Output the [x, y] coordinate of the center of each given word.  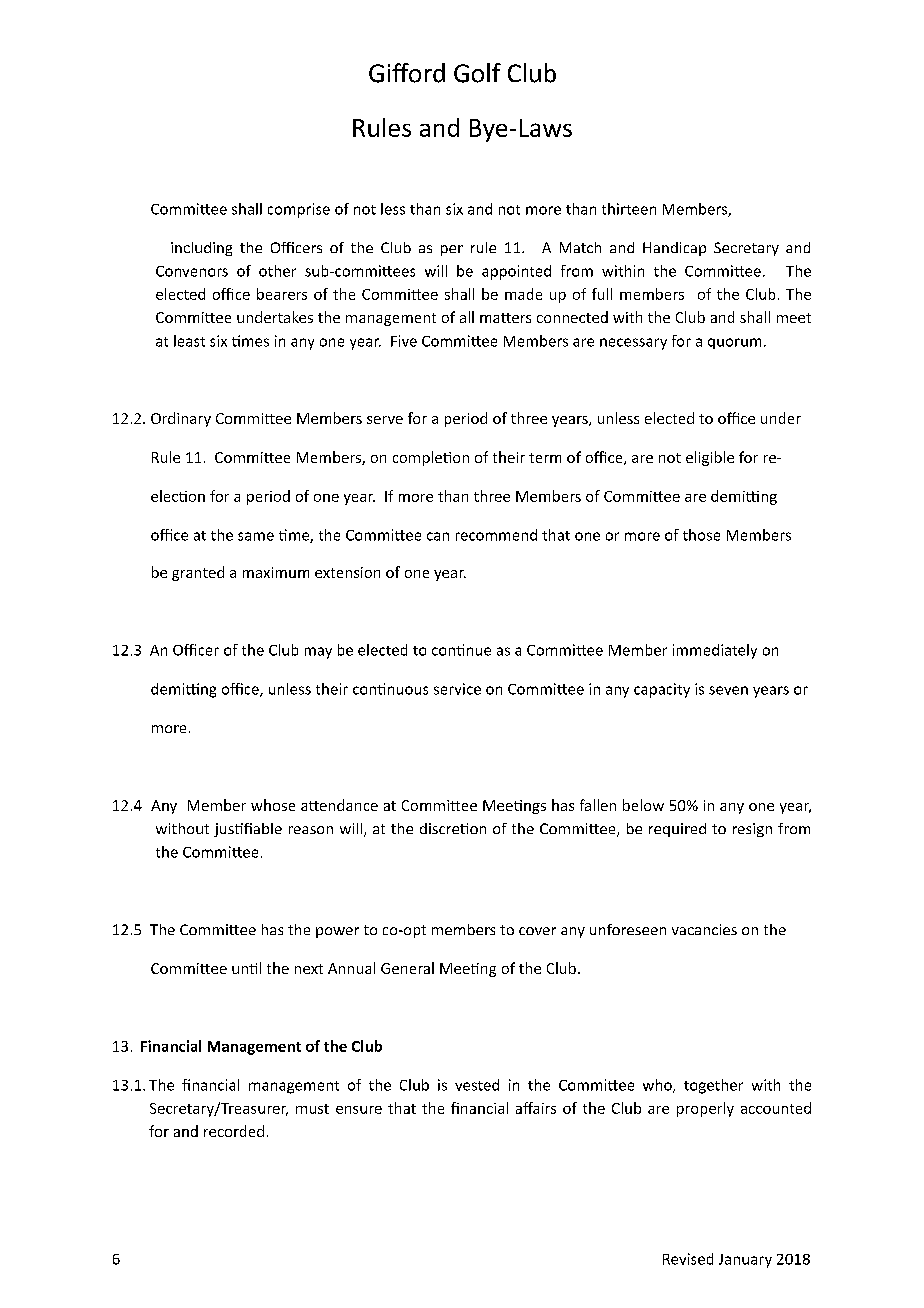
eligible [710, 458]
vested [477, 1085]
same [256, 536]
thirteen [629, 209]
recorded [234, 1131]
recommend [496, 535]
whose [273, 805]
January [745, 1261]
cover [537, 931]
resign [752, 830]
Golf [477, 73]
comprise [299, 210]
